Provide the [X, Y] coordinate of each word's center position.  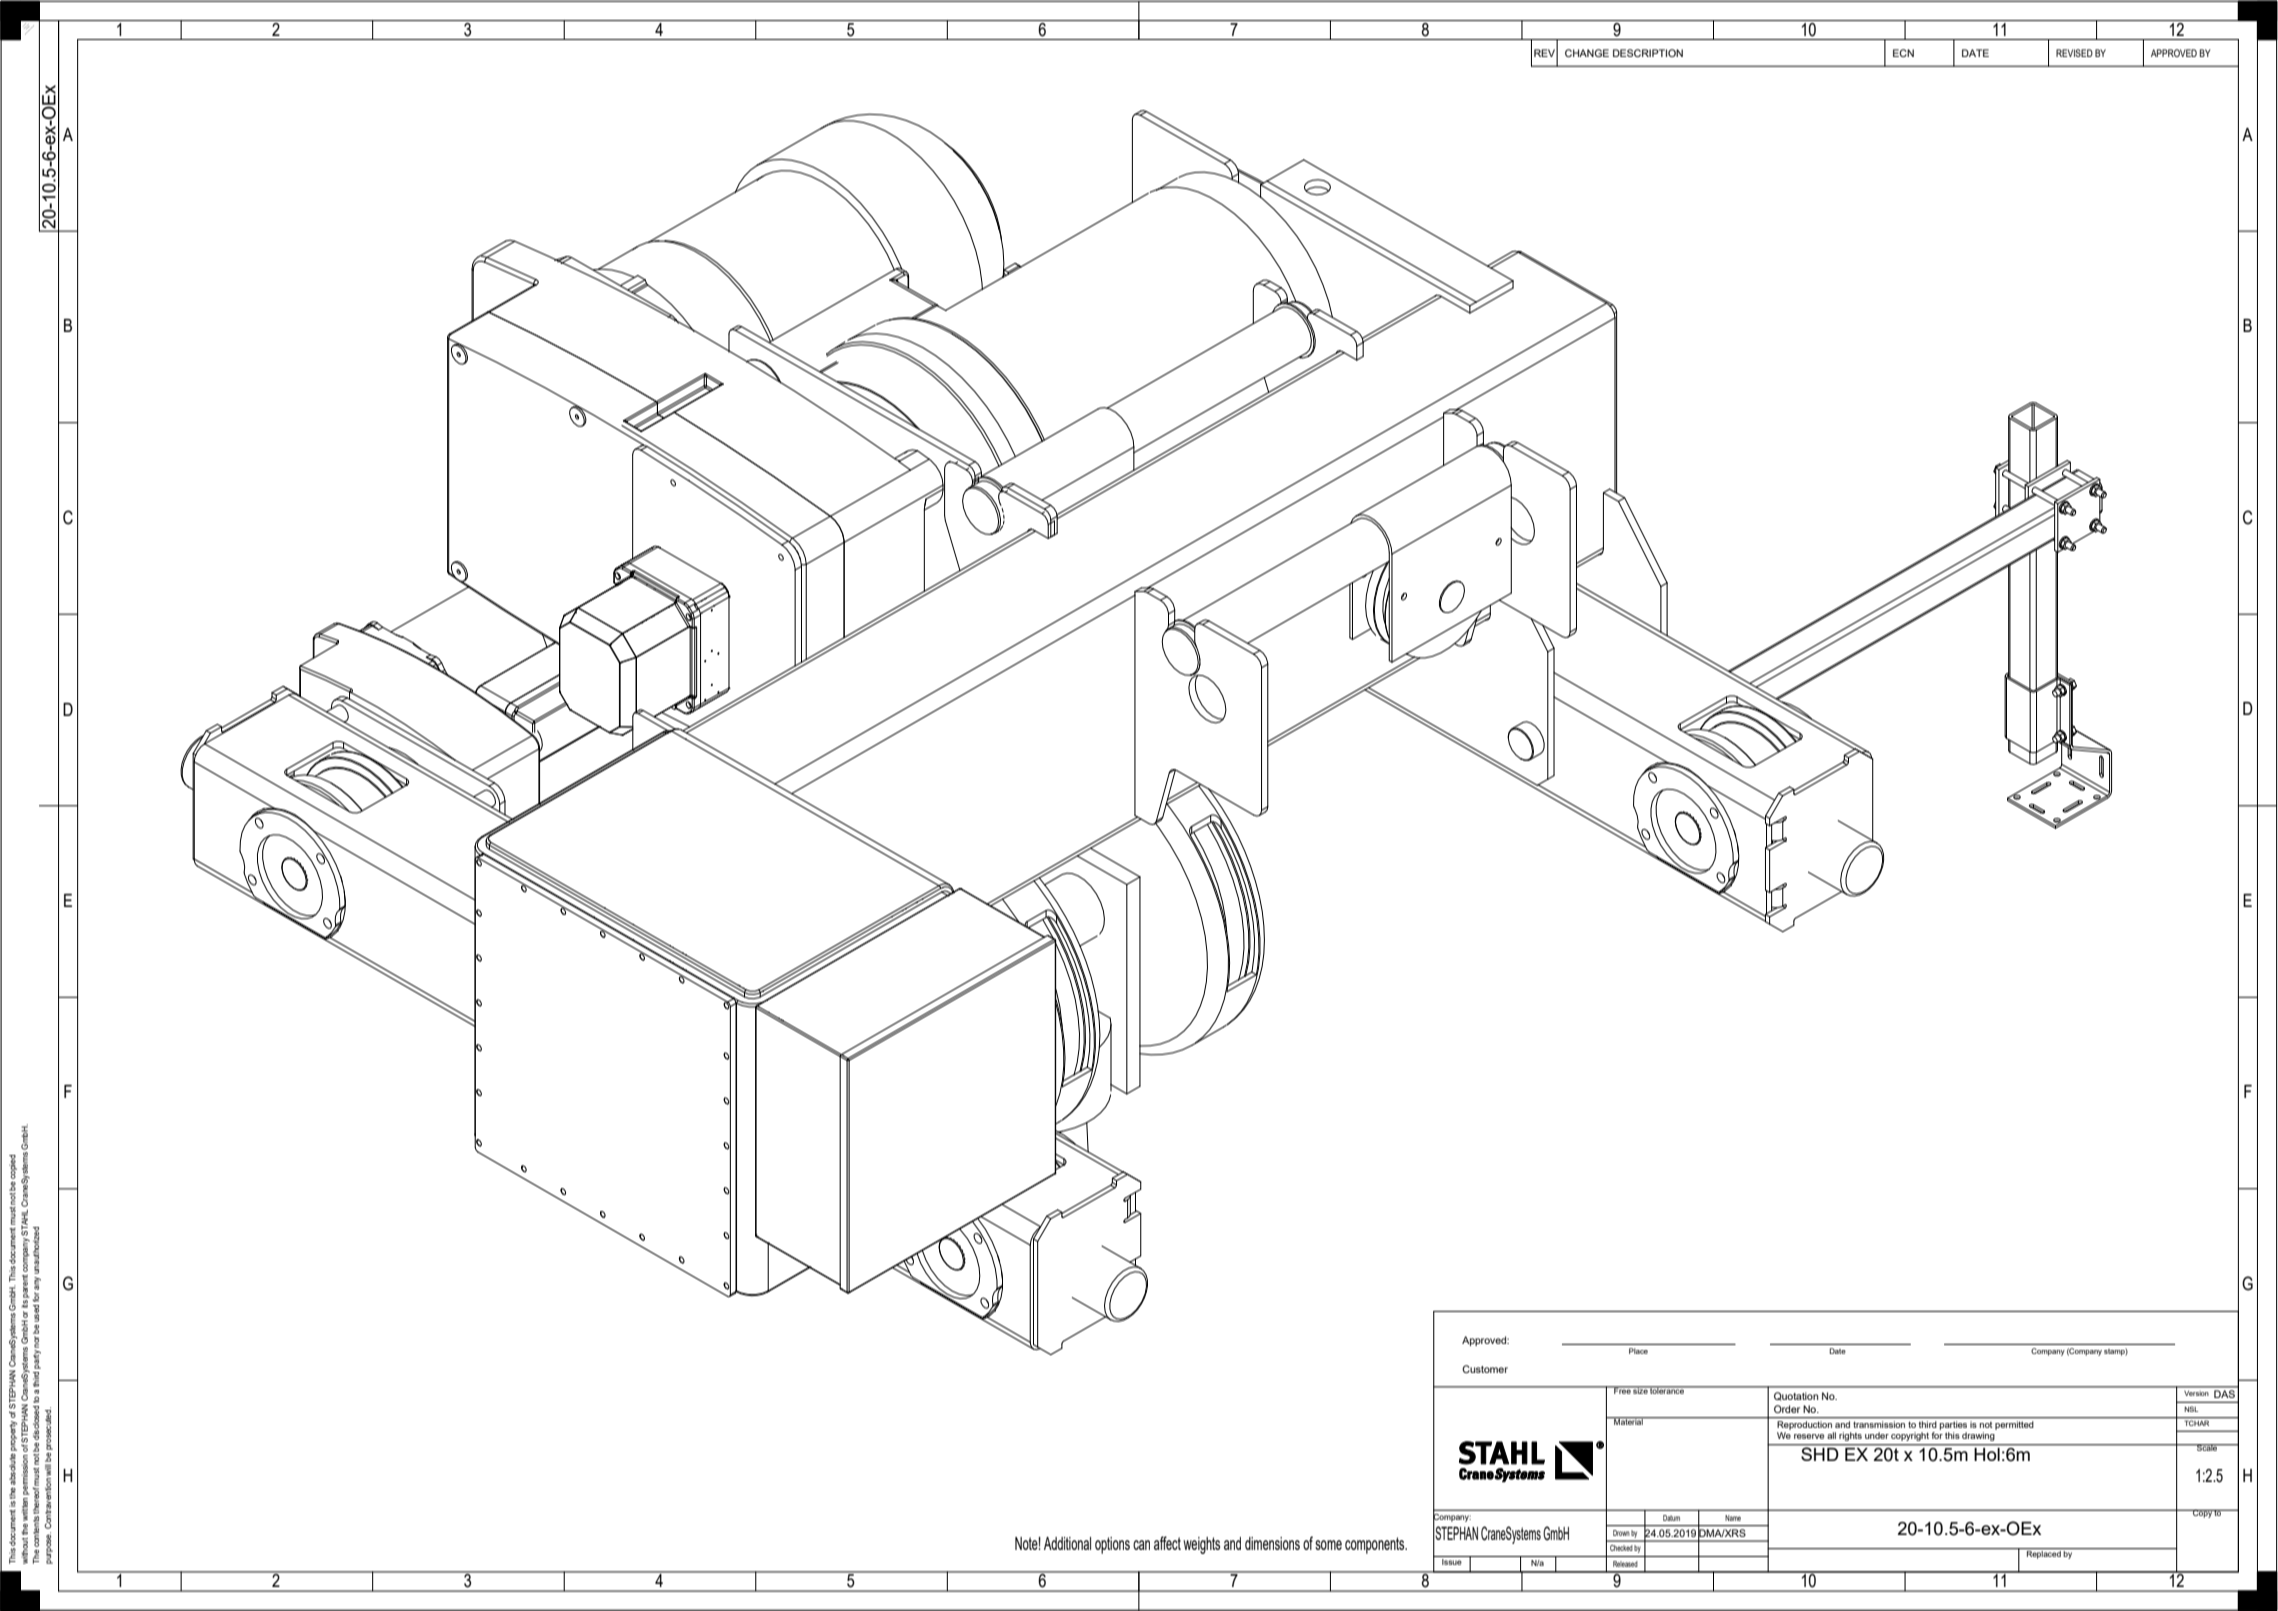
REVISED [2074, 53]
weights [1201, 1545]
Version [2196, 1393]
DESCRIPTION [1648, 53]
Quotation [1796, 1396]
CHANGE [1587, 53]
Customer [1485, 1369]
